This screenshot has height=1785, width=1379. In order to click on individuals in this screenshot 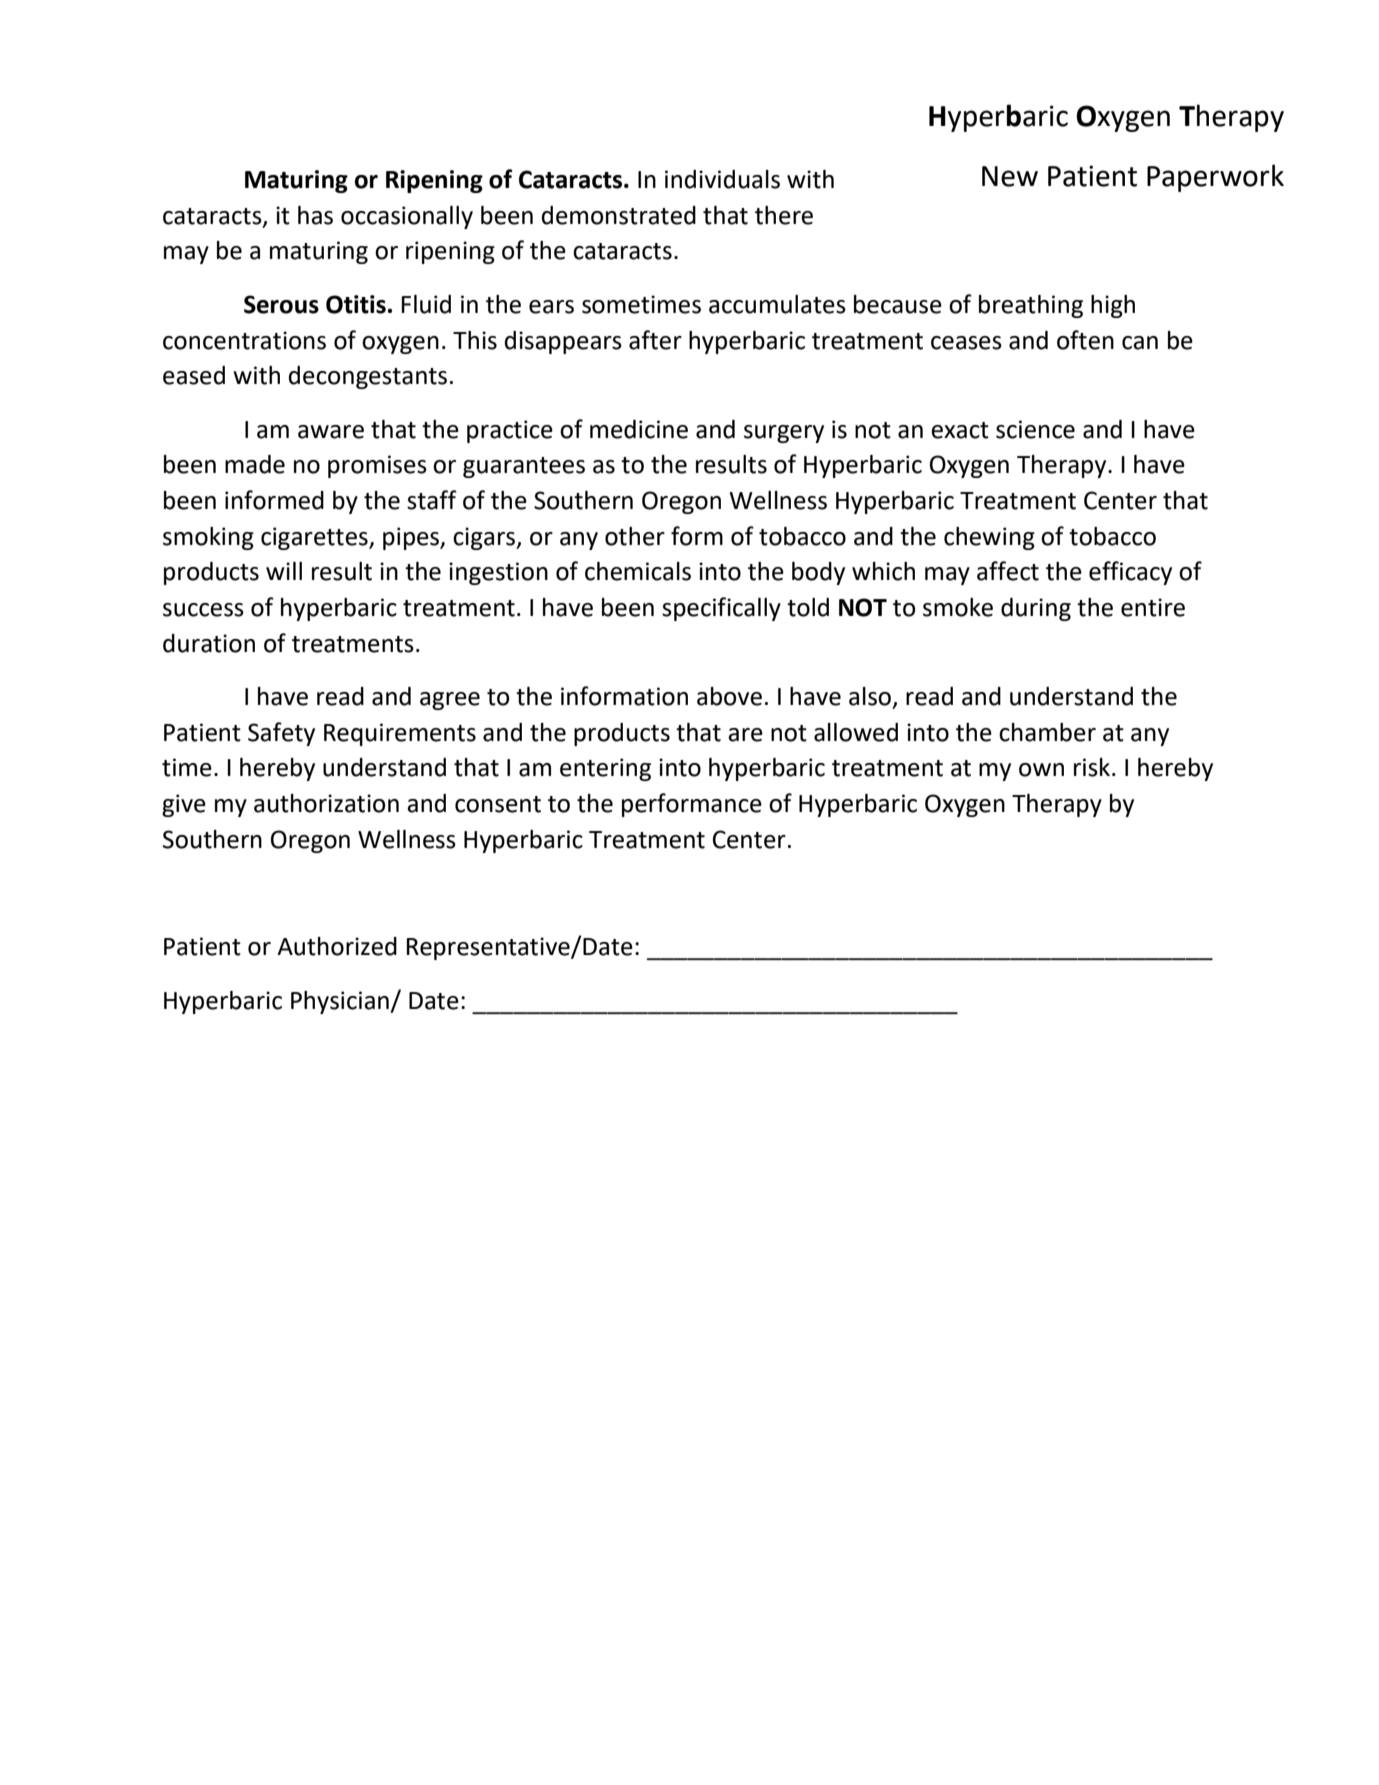, I will do `click(722, 179)`.
